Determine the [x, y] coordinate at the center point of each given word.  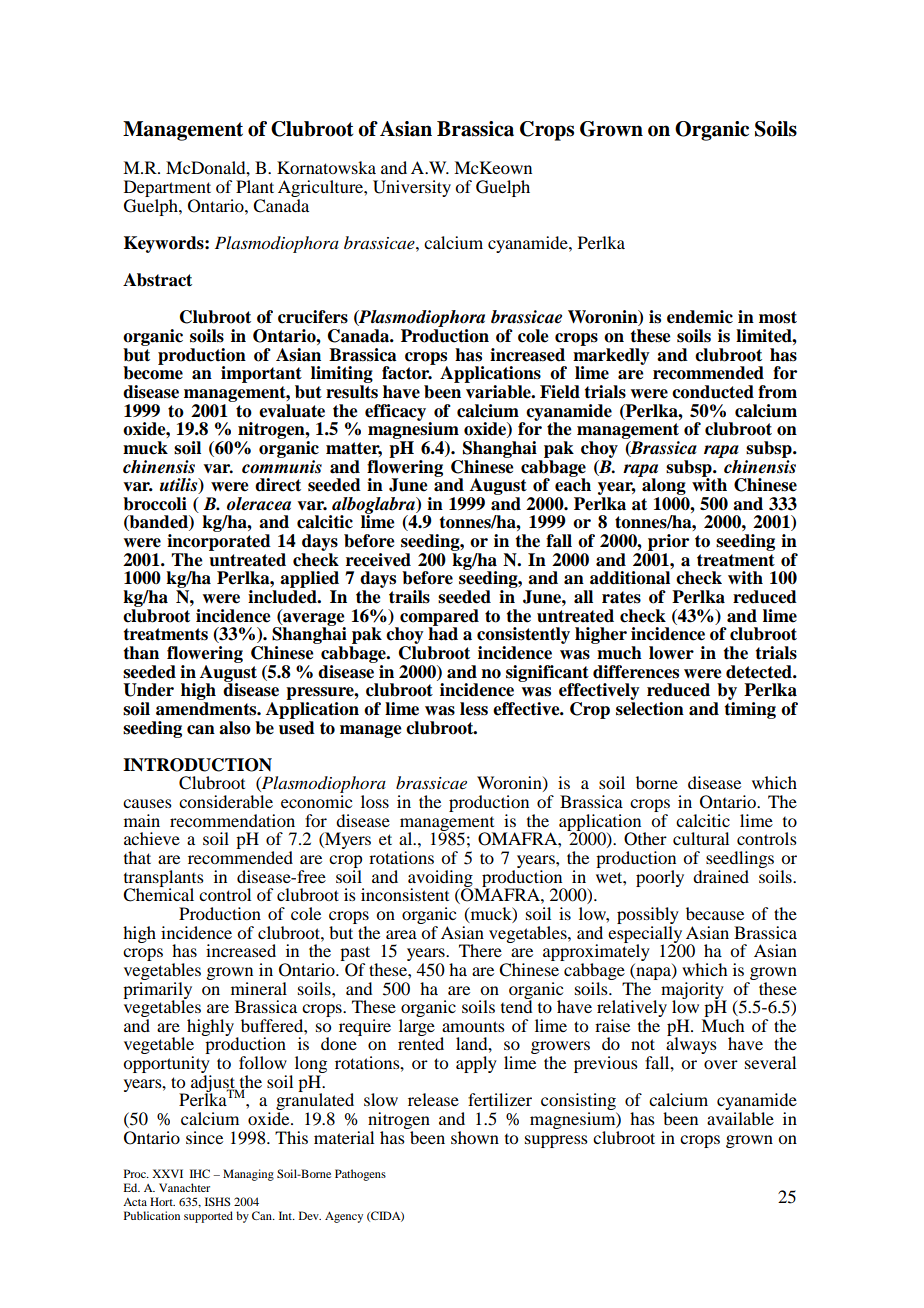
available [740, 1118]
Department [167, 188]
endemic [700, 317]
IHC [200, 1173]
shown [475, 1137]
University [412, 188]
